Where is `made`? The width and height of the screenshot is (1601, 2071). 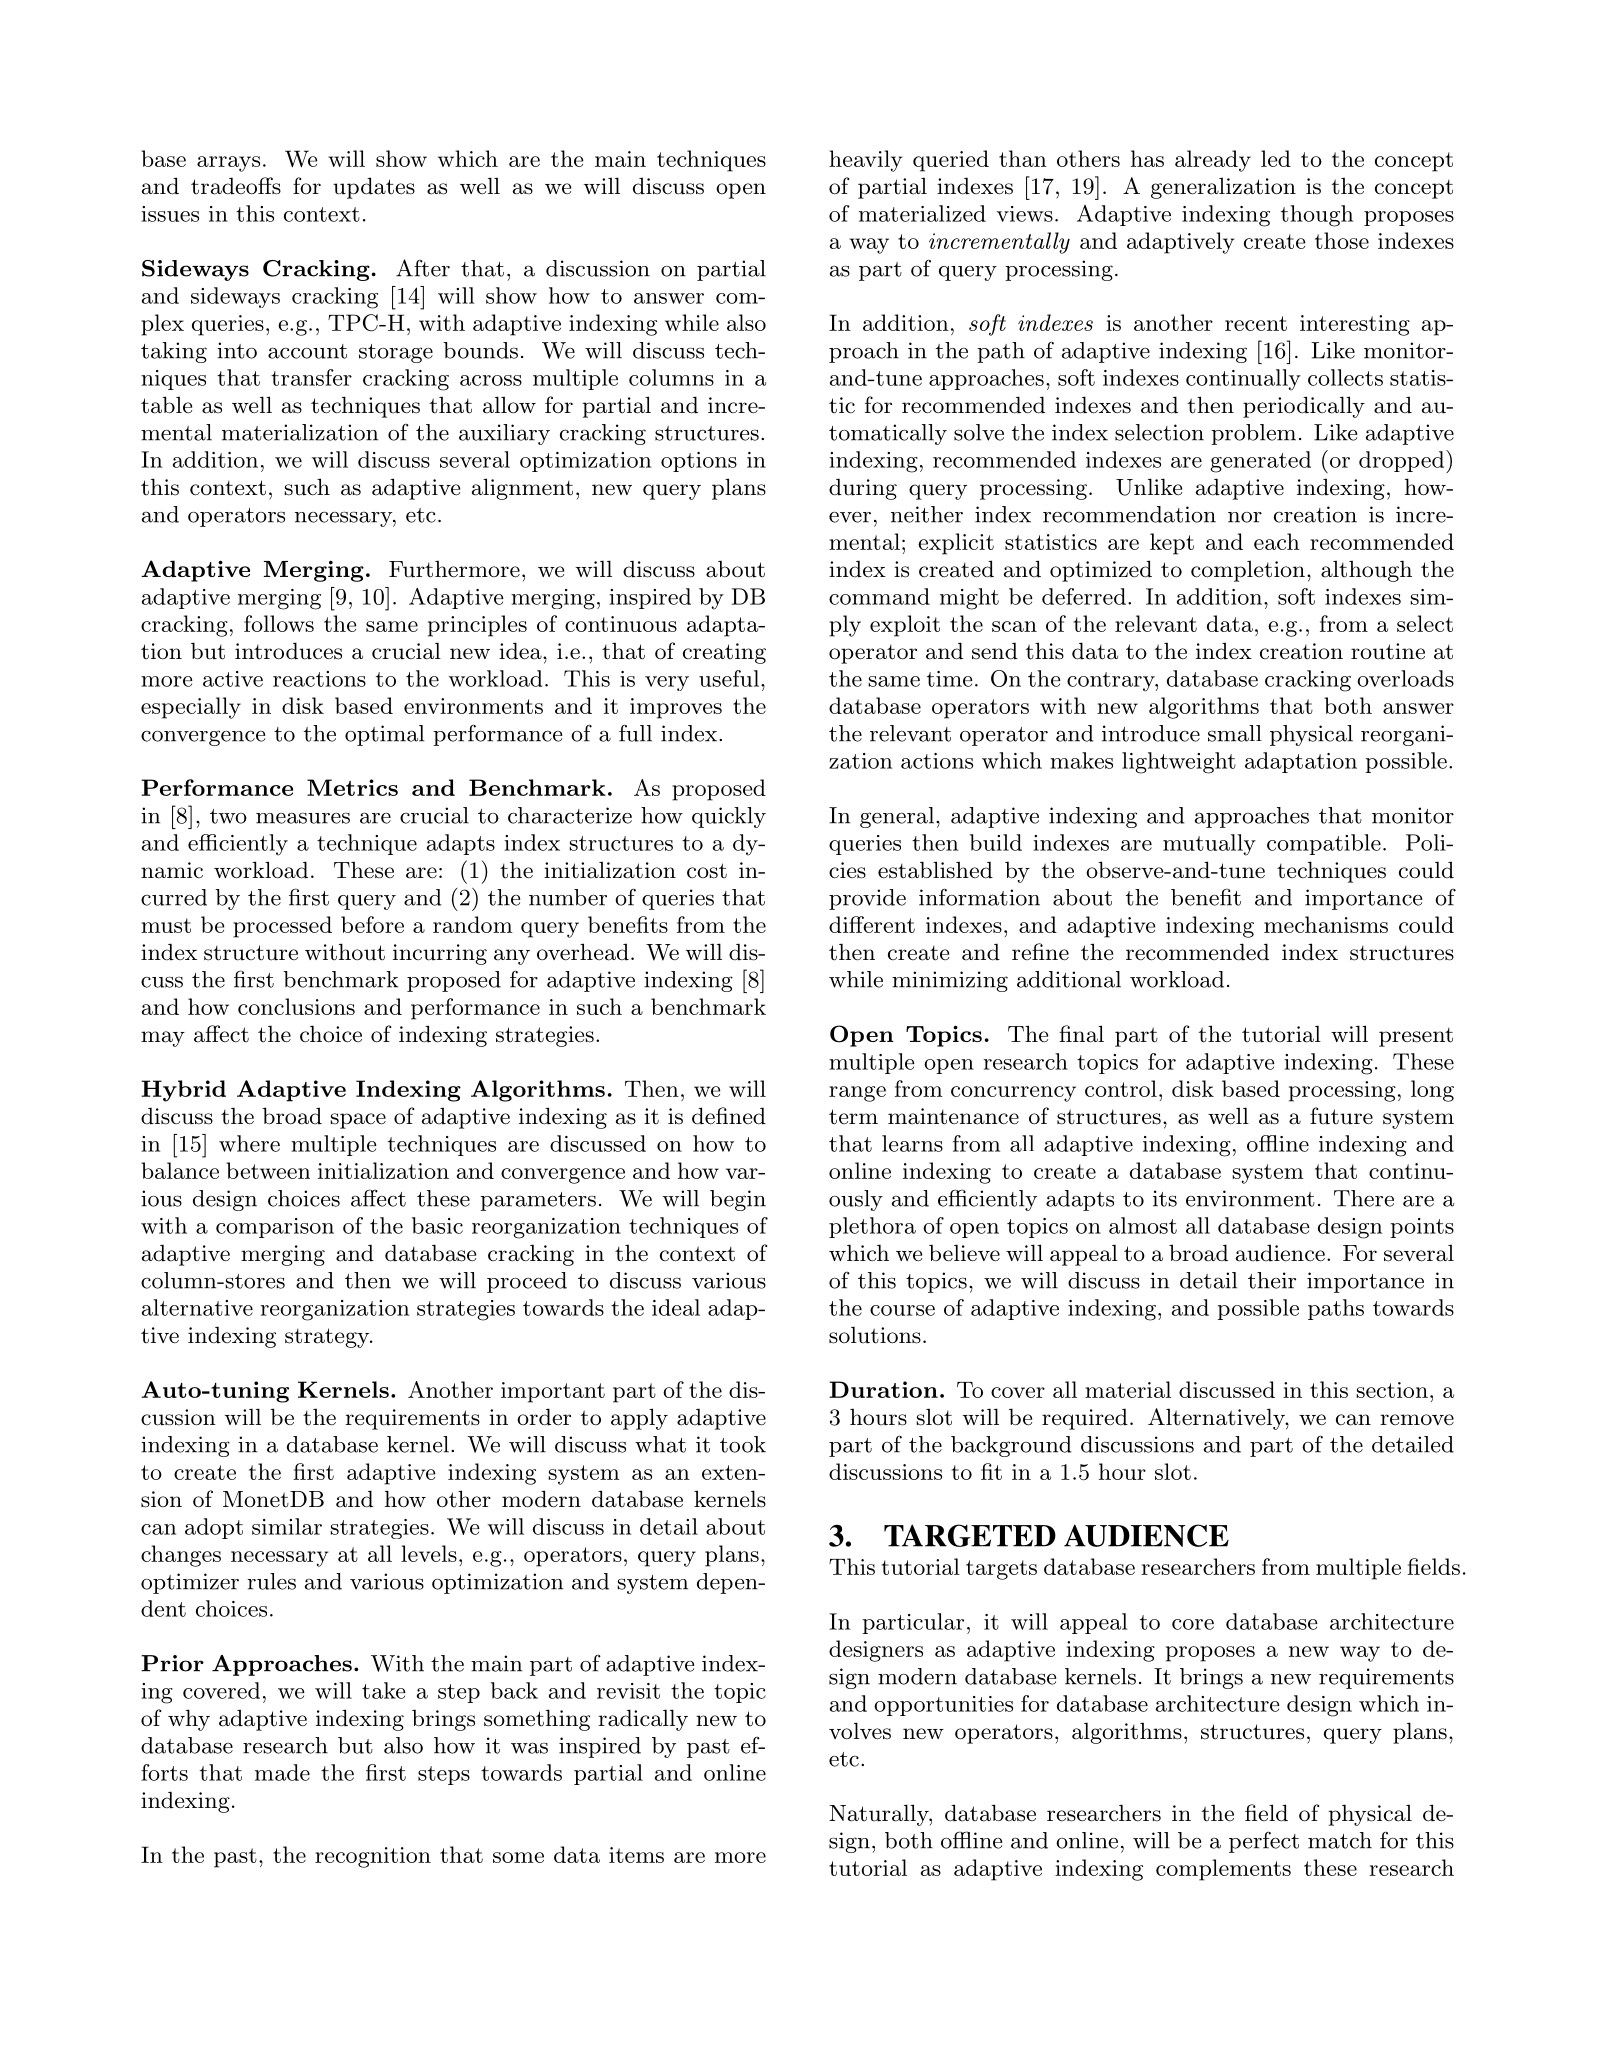
made is located at coordinates (282, 1772).
